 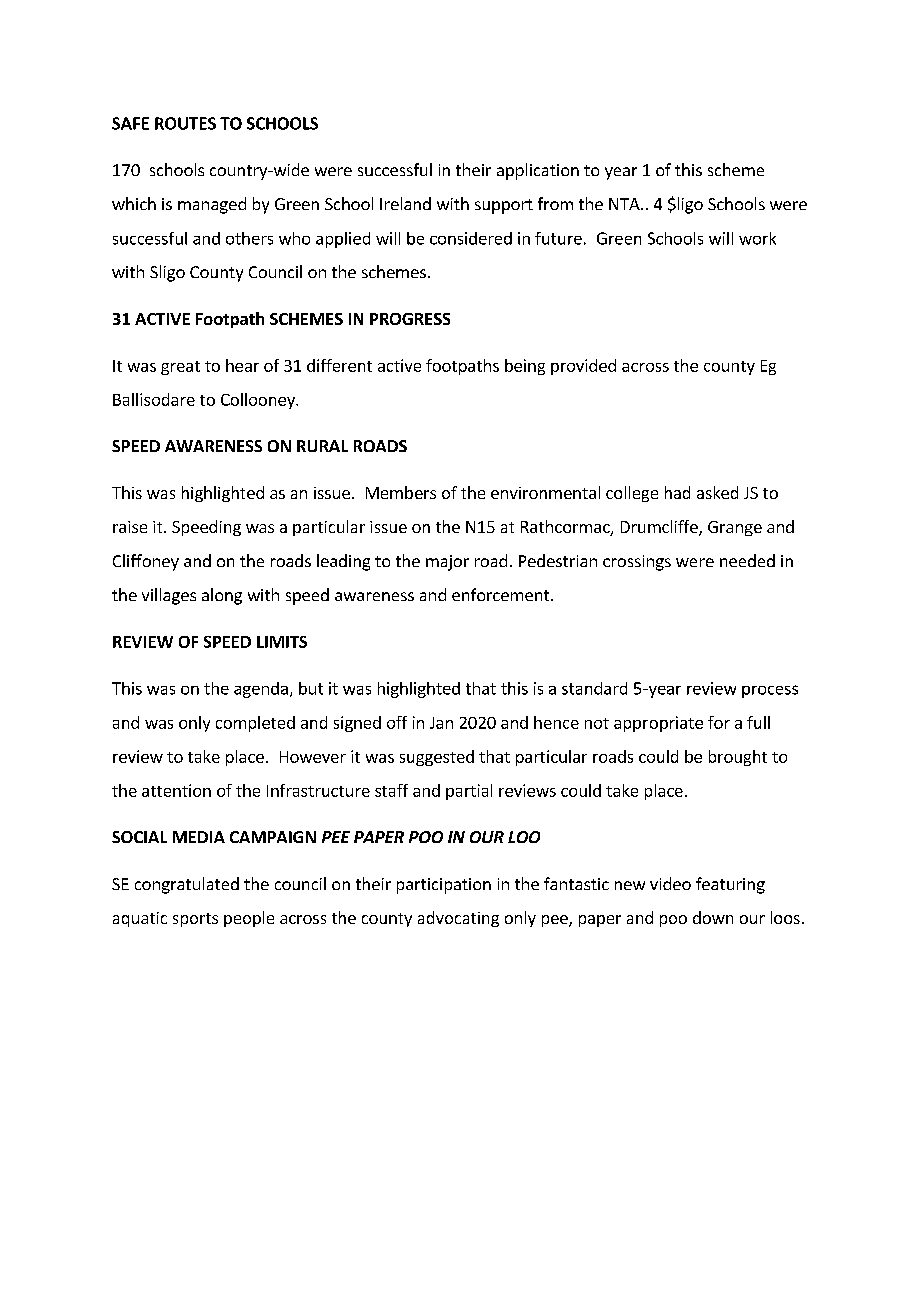 What do you see at coordinates (282, 642) in the image?
I see `LIMITS` at bounding box center [282, 642].
